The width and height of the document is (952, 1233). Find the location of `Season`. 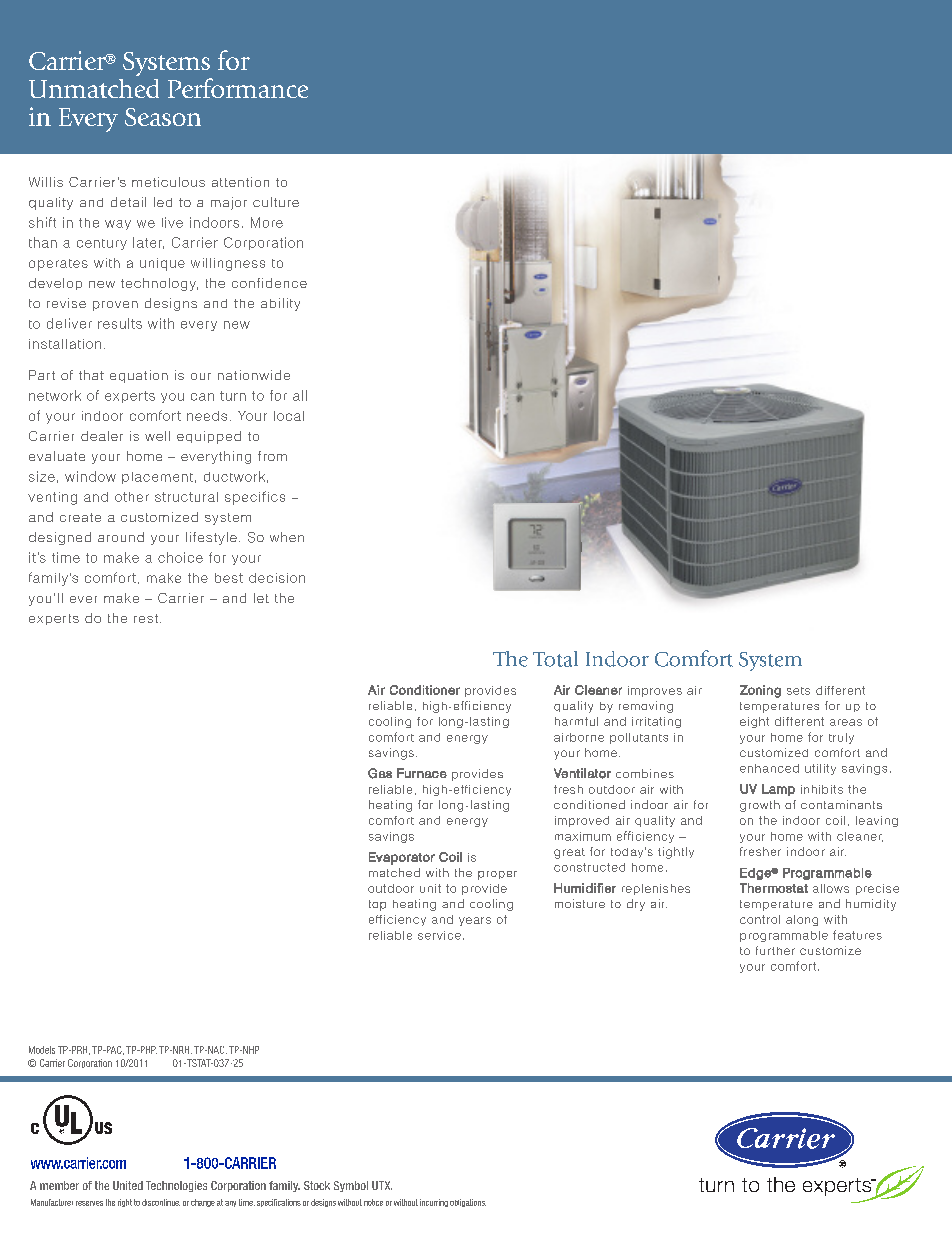

Season is located at coordinates (163, 117).
